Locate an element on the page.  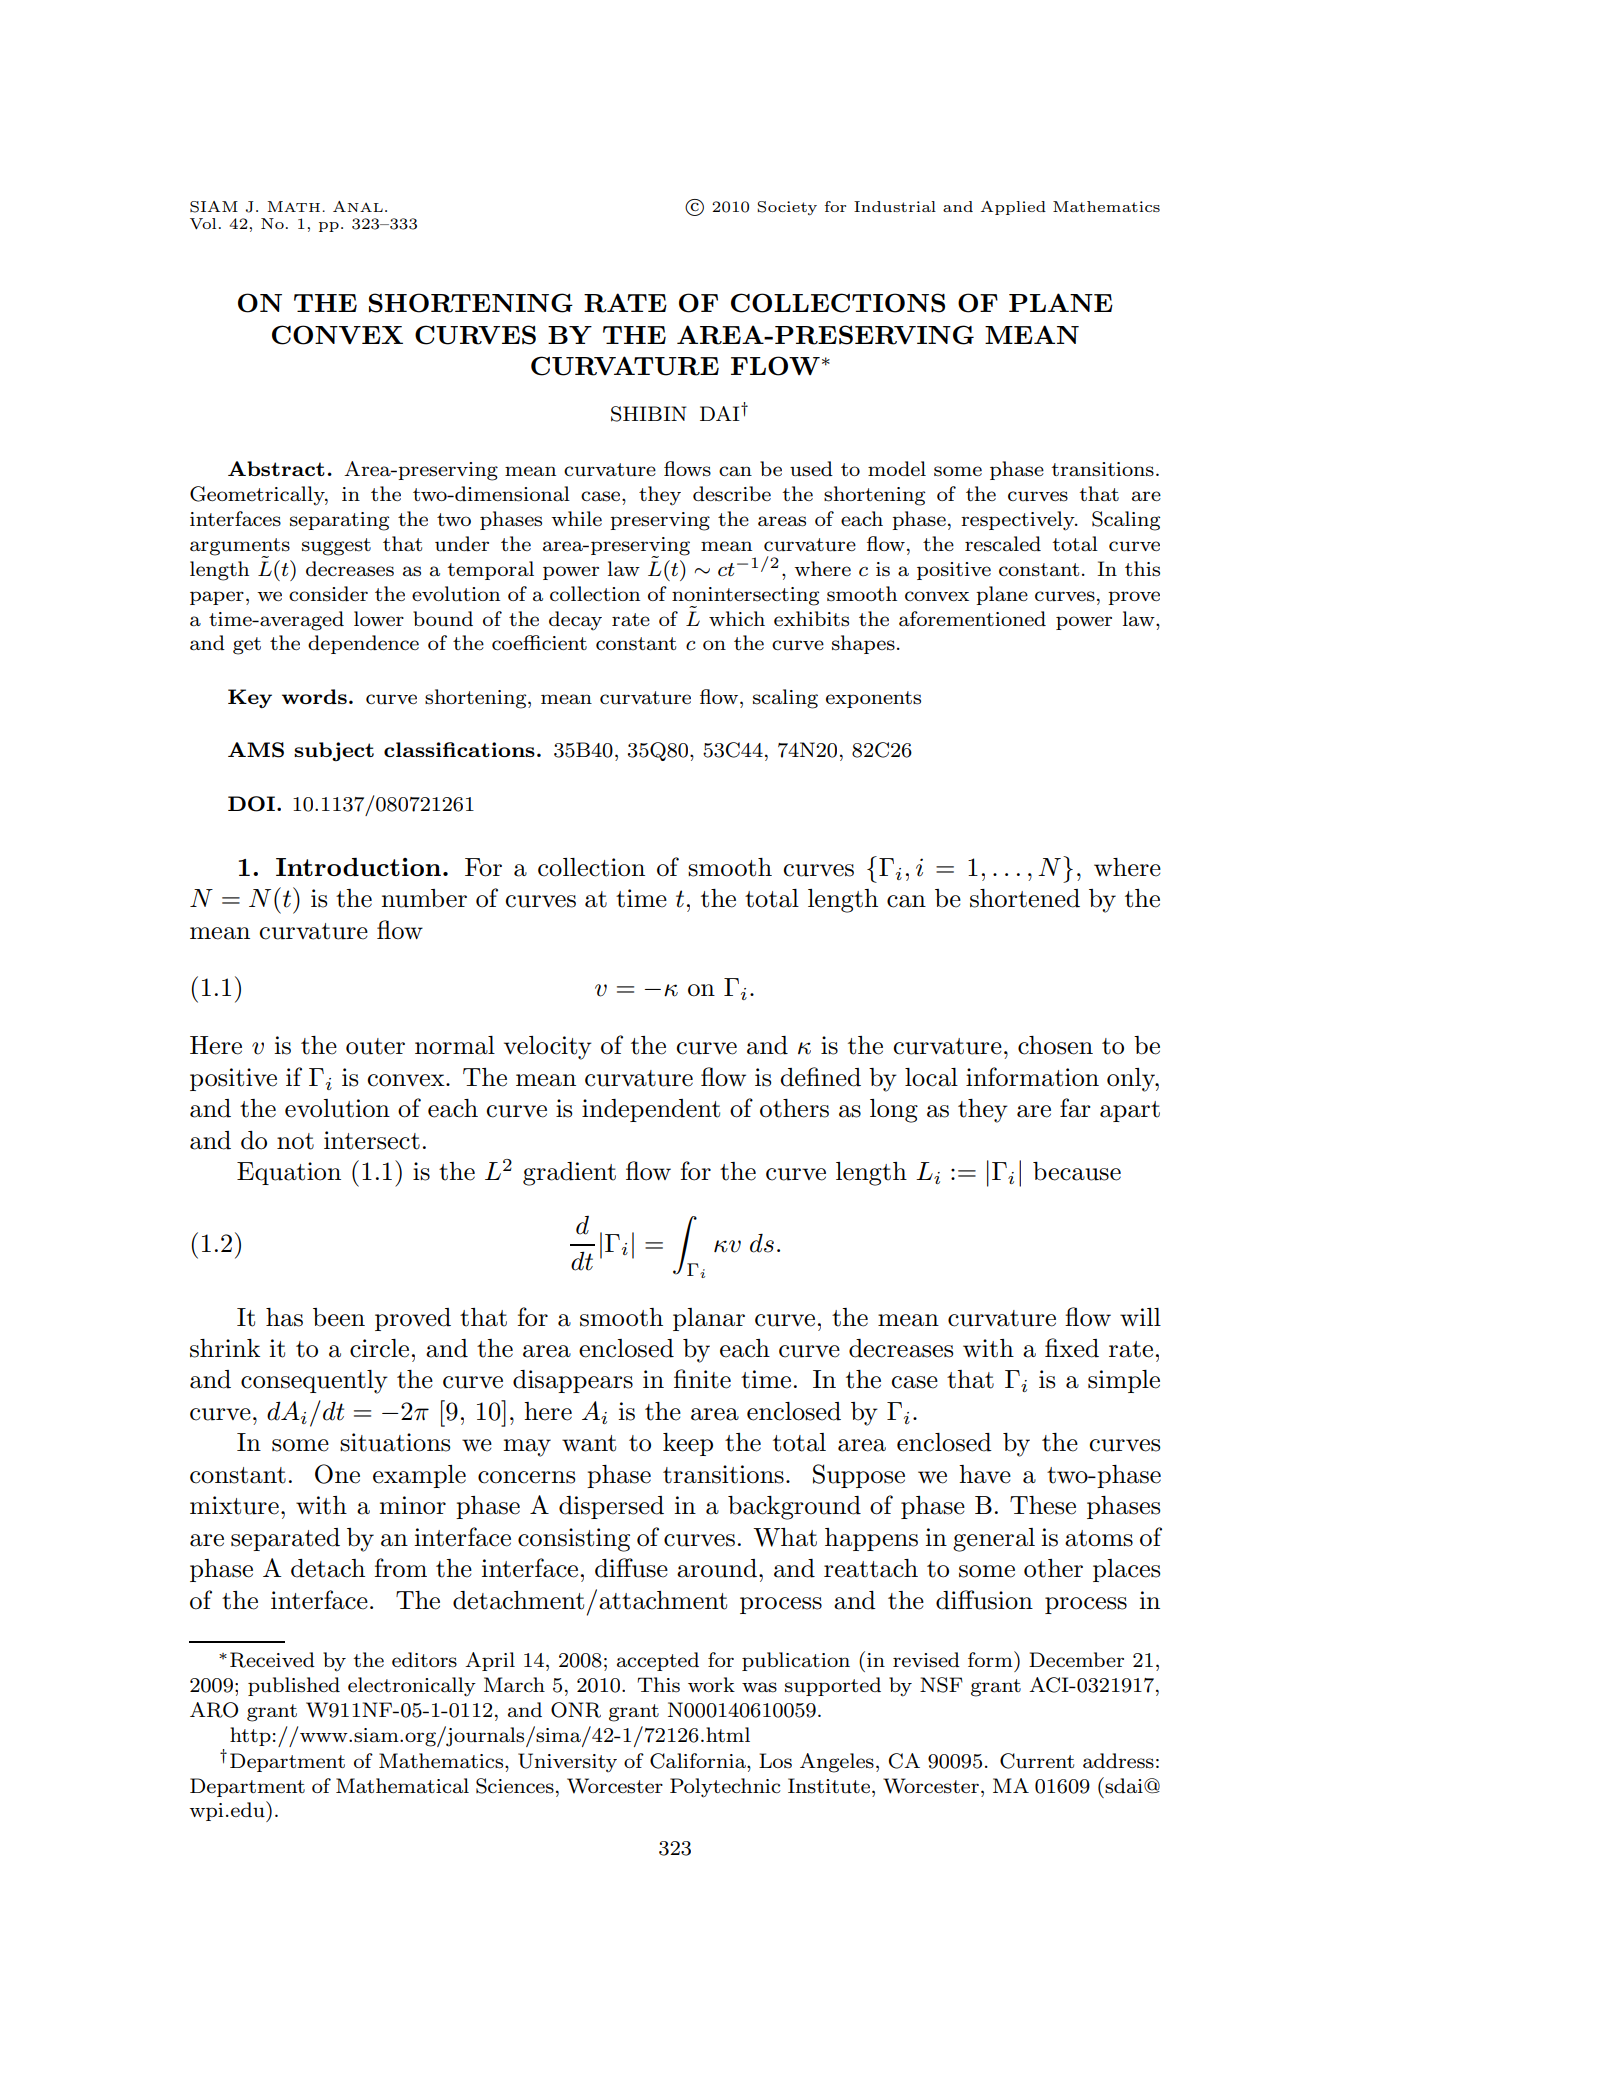
because is located at coordinates (1077, 1171).
